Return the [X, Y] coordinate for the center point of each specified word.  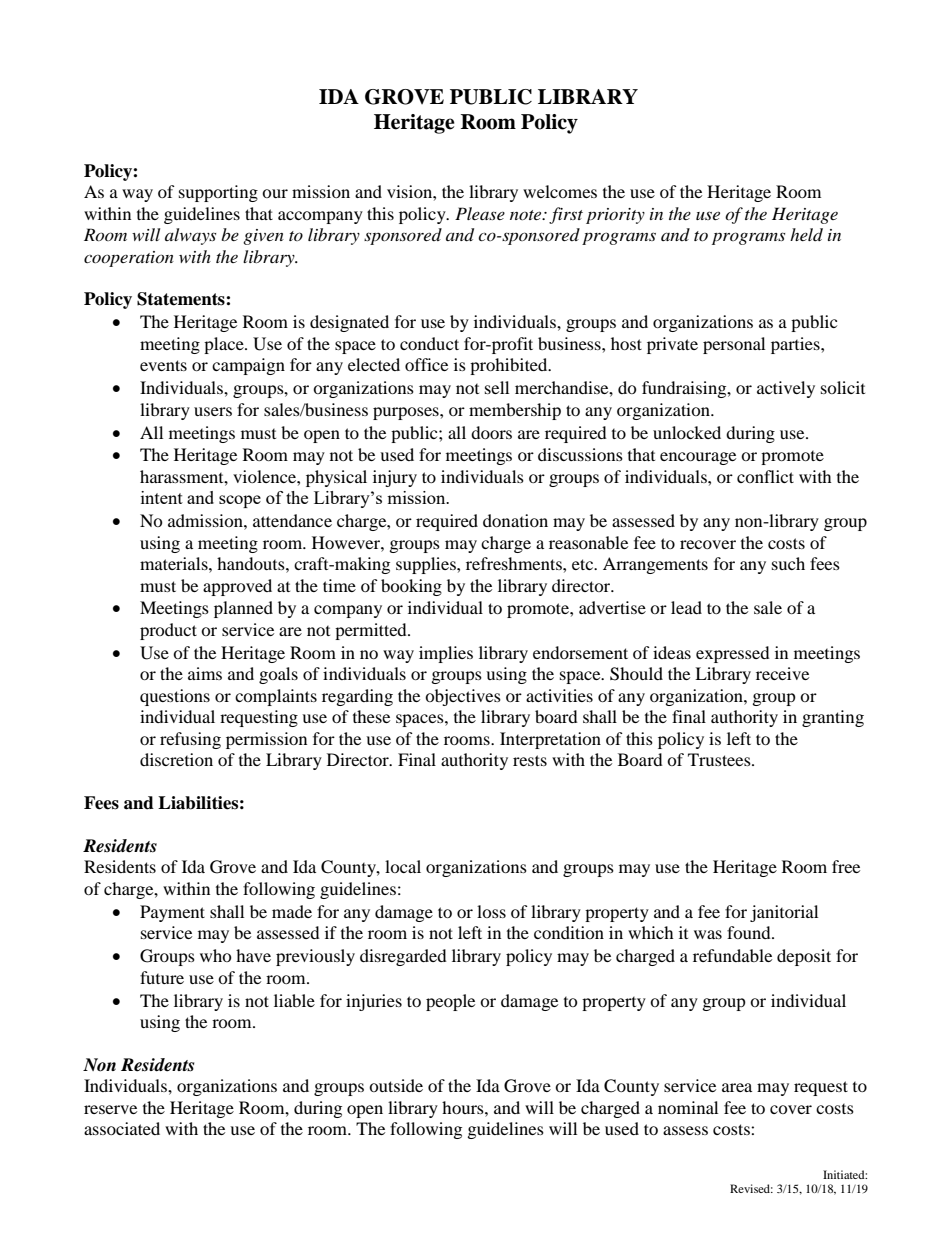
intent [162, 497]
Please [480, 213]
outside [396, 1085]
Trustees [720, 759]
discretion [176, 759]
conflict [765, 476]
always [190, 236]
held [806, 234]
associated [122, 1128]
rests [530, 760]
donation [515, 520]
